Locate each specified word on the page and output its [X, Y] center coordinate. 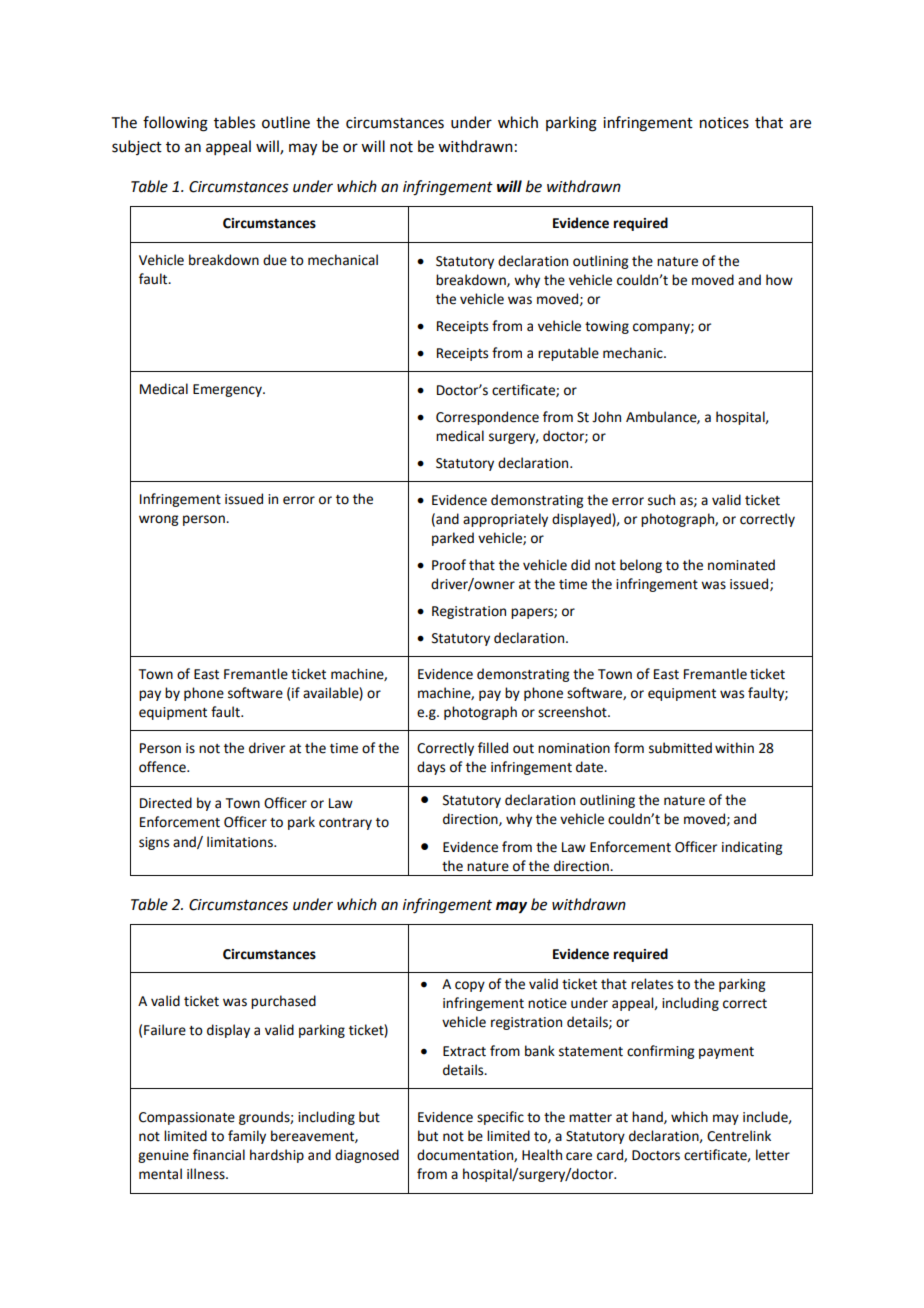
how [779, 280]
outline [286, 122]
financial [219, 1155]
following [175, 124]
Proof [449, 565]
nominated [741, 565]
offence [163, 767]
